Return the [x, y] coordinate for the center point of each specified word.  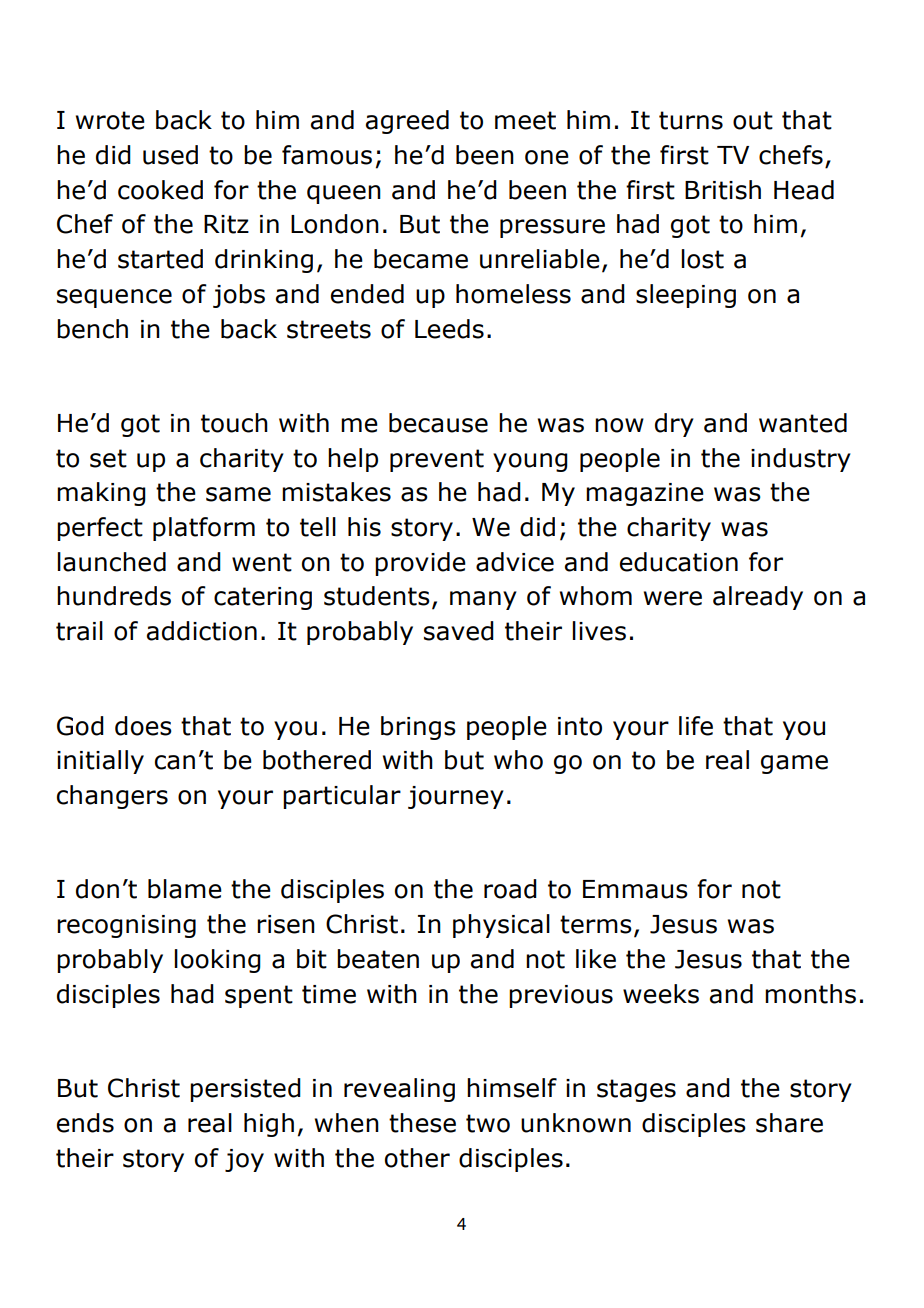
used [170, 155]
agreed [407, 122]
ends [85, 1123]
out [753, 120]
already [758, 598]
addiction [202, 631]
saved [459, 631]
